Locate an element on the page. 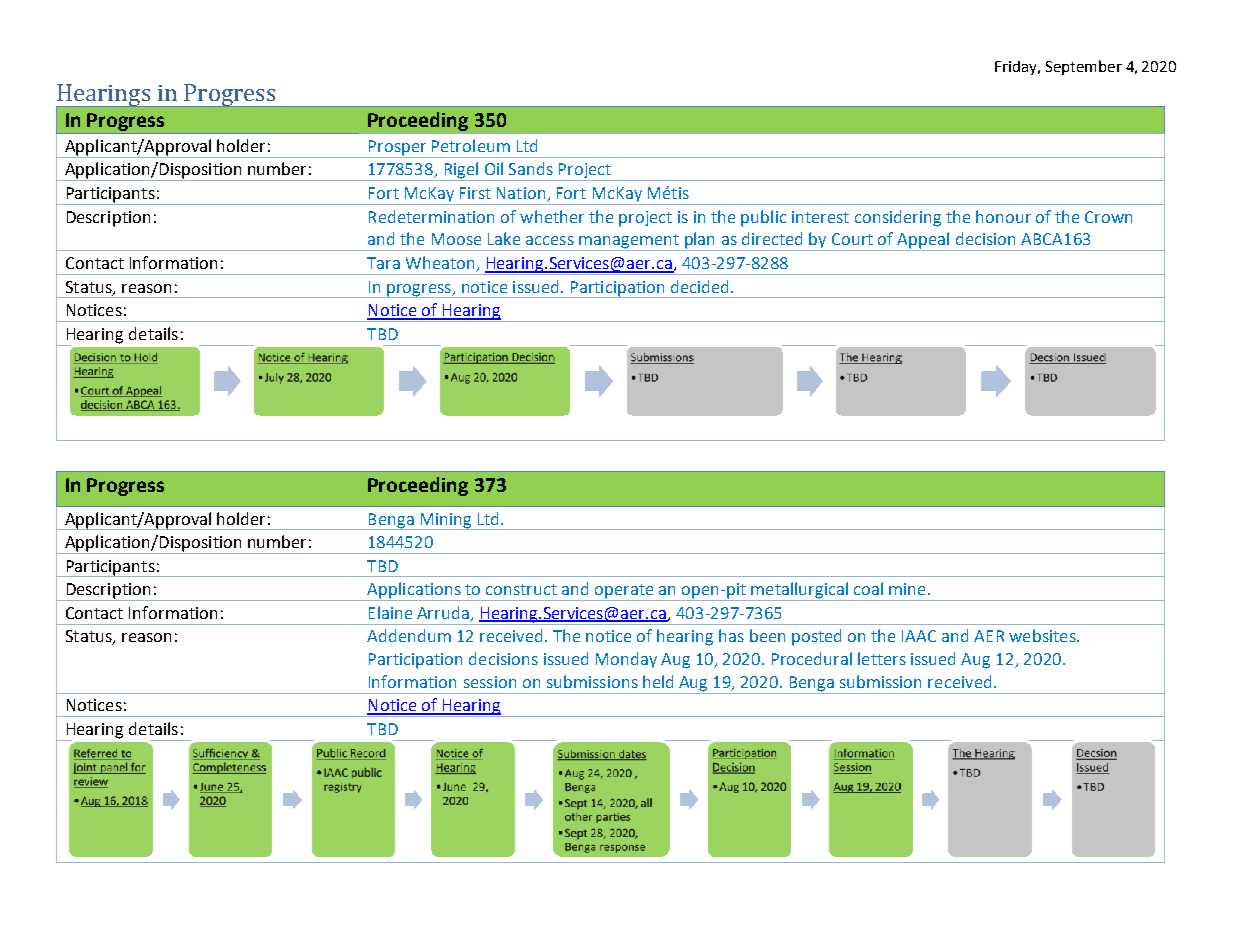 The width and height of the image is (1233, 952). Lake is located at coordinates (504, 238).
